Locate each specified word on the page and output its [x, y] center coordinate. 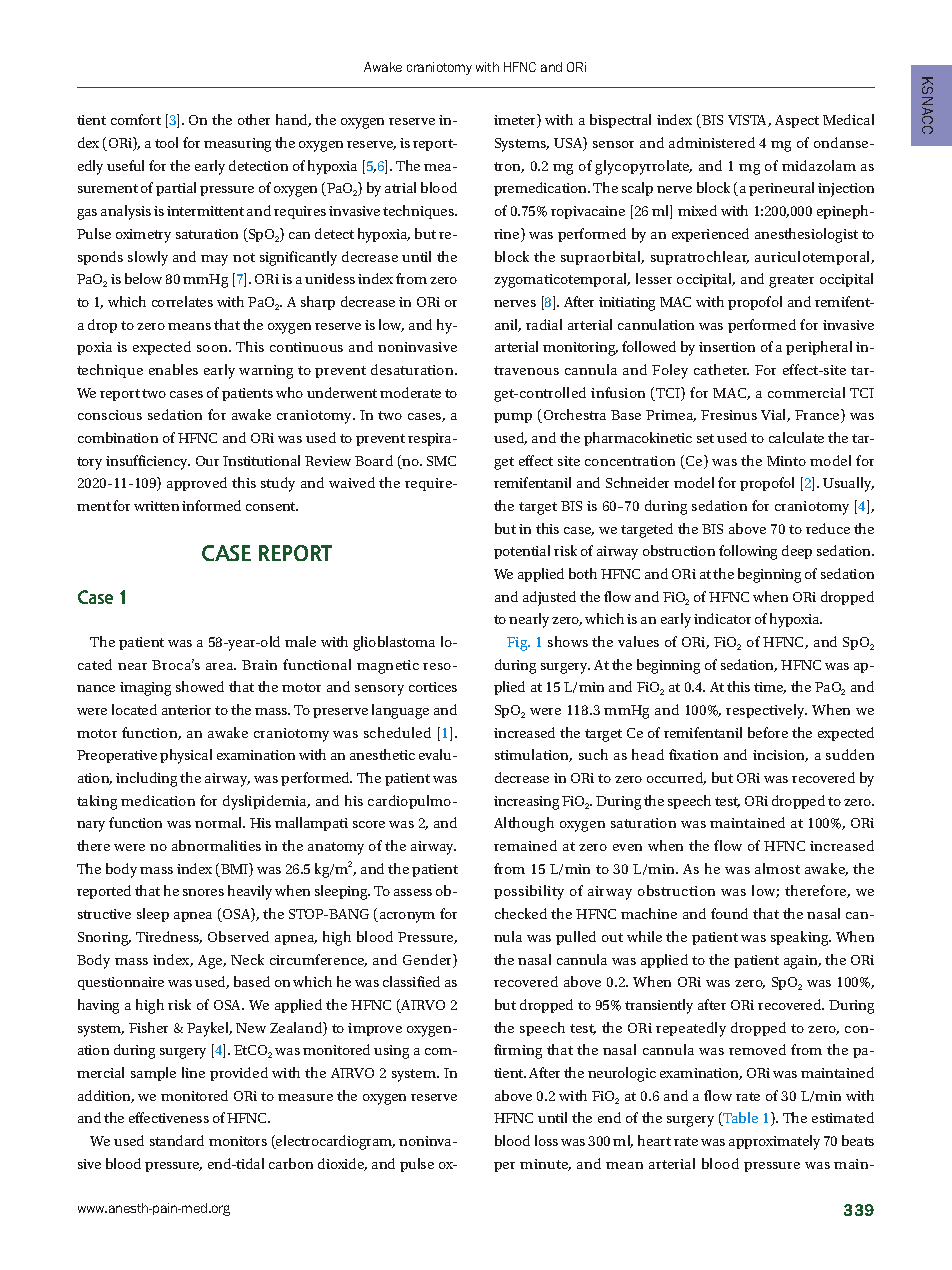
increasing [526, 803]
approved [197, 484]
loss [546, 1140]
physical [186, 756]
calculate [796, 437]
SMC [441, 461]
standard [177, 1140]
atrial [400, 187]
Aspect [797, 121]
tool [166, 142]
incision [780, 756]
